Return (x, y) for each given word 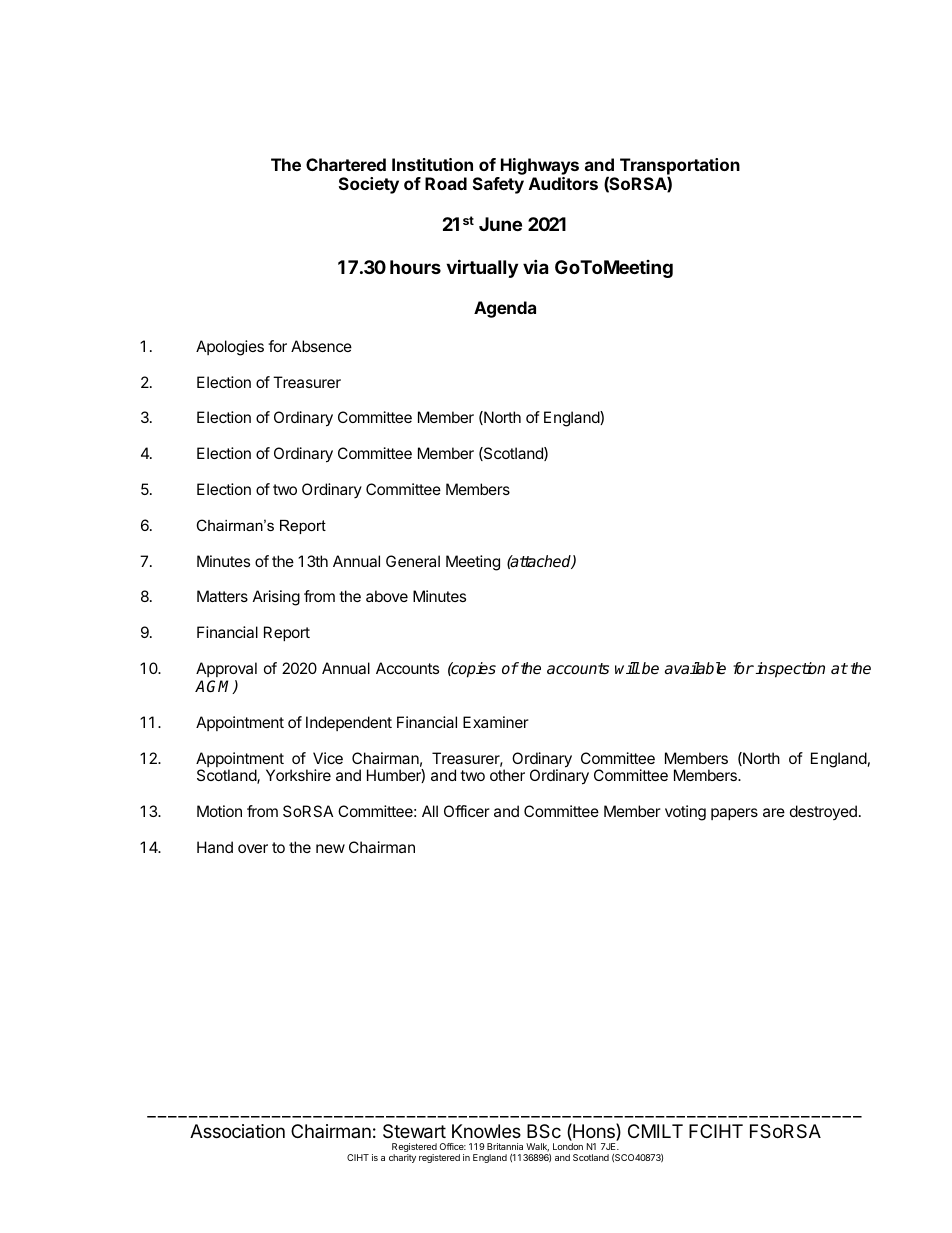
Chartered (346, 164)
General (413, 561)
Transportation (680, 167)
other (507, 775)
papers (734, 814)
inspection (790, 670)
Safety (498, 185)
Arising (276, 598)
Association (237, 1131)
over (253, 848)
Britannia (505, 1146)
